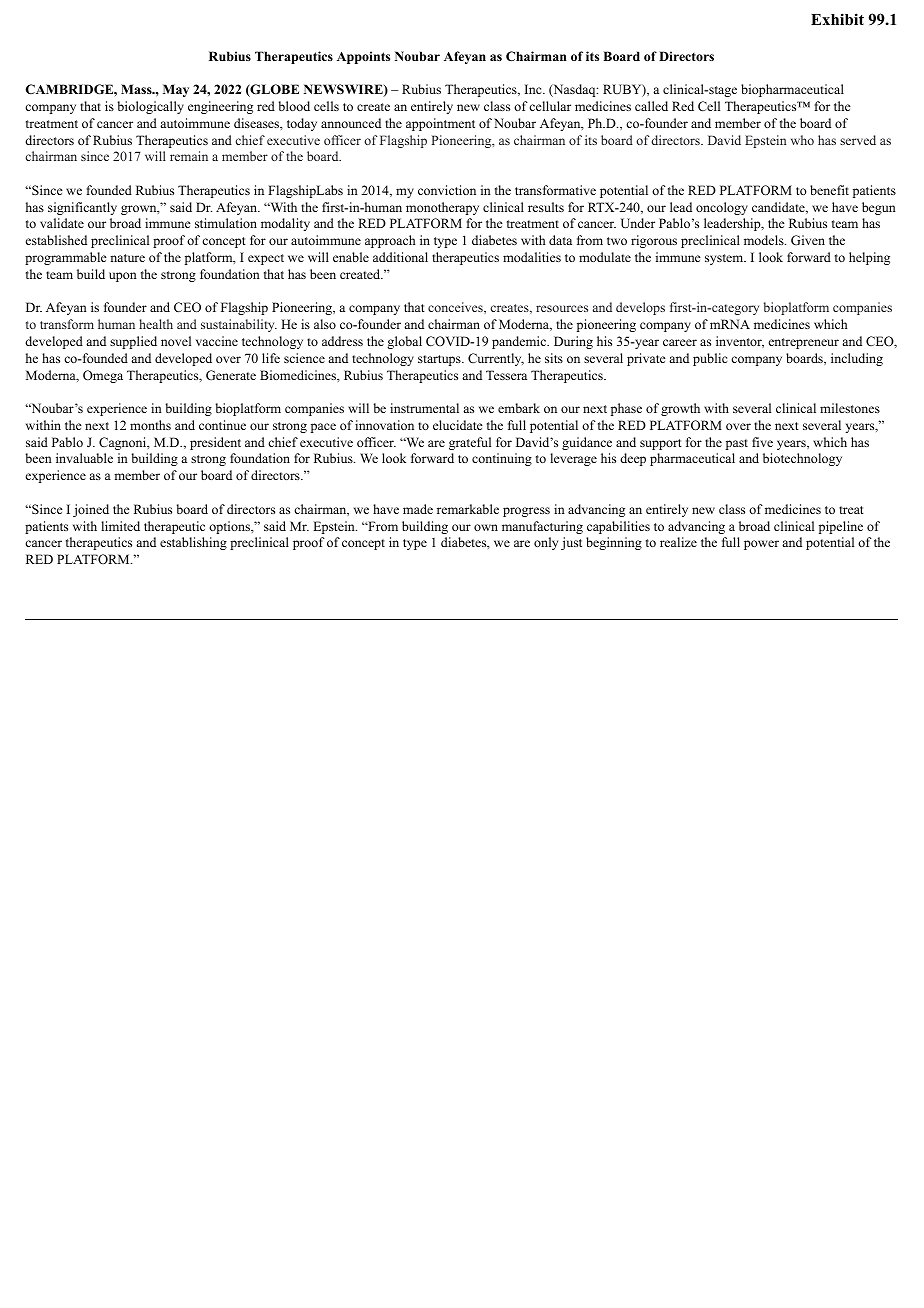 The height and width of the document is (1308, 924). Describe the element at coordinates (82, 208) in the document. I see `significantly` at that location.
